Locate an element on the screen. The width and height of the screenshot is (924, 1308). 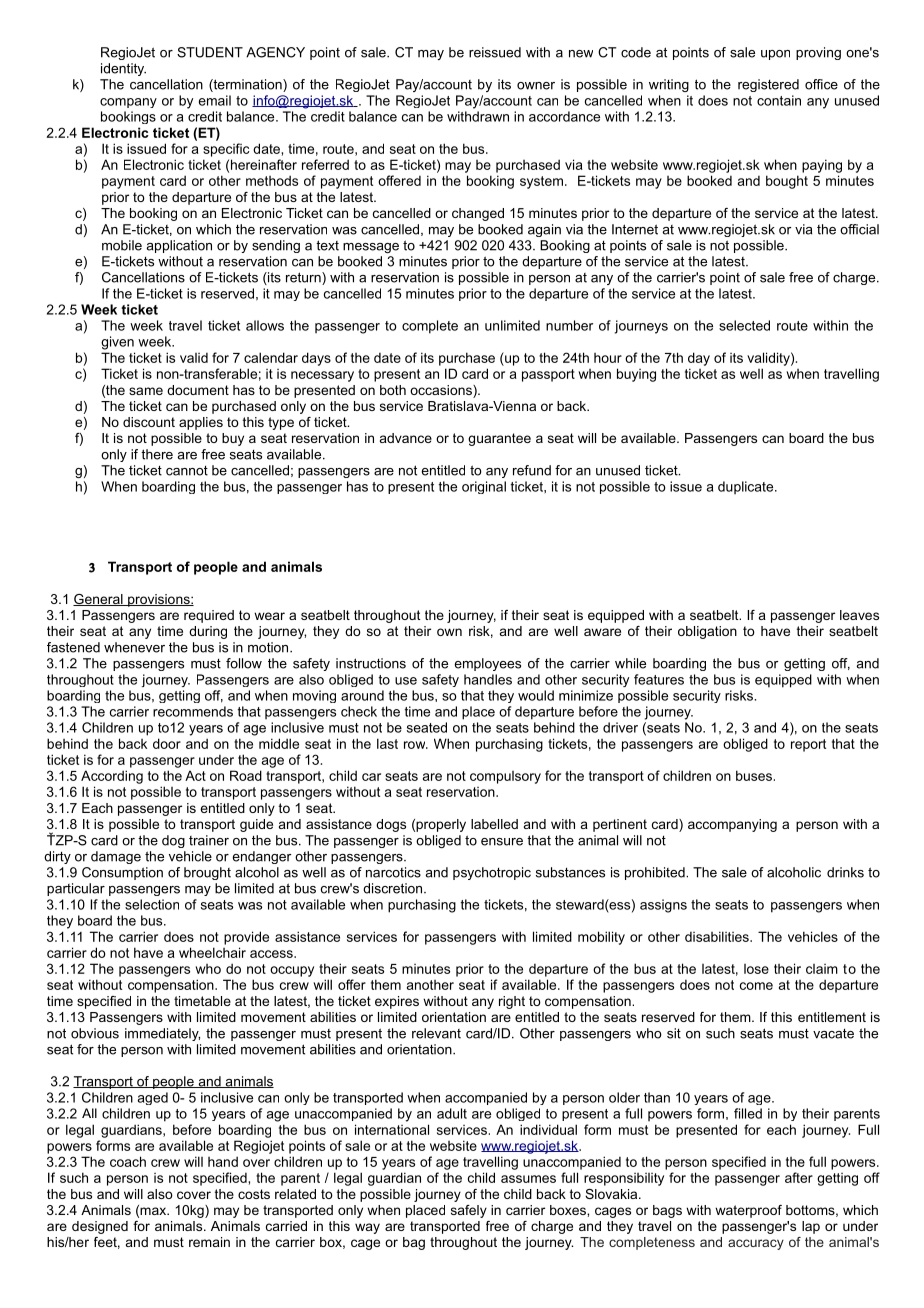
identity is located at coordinates (123, 69).
